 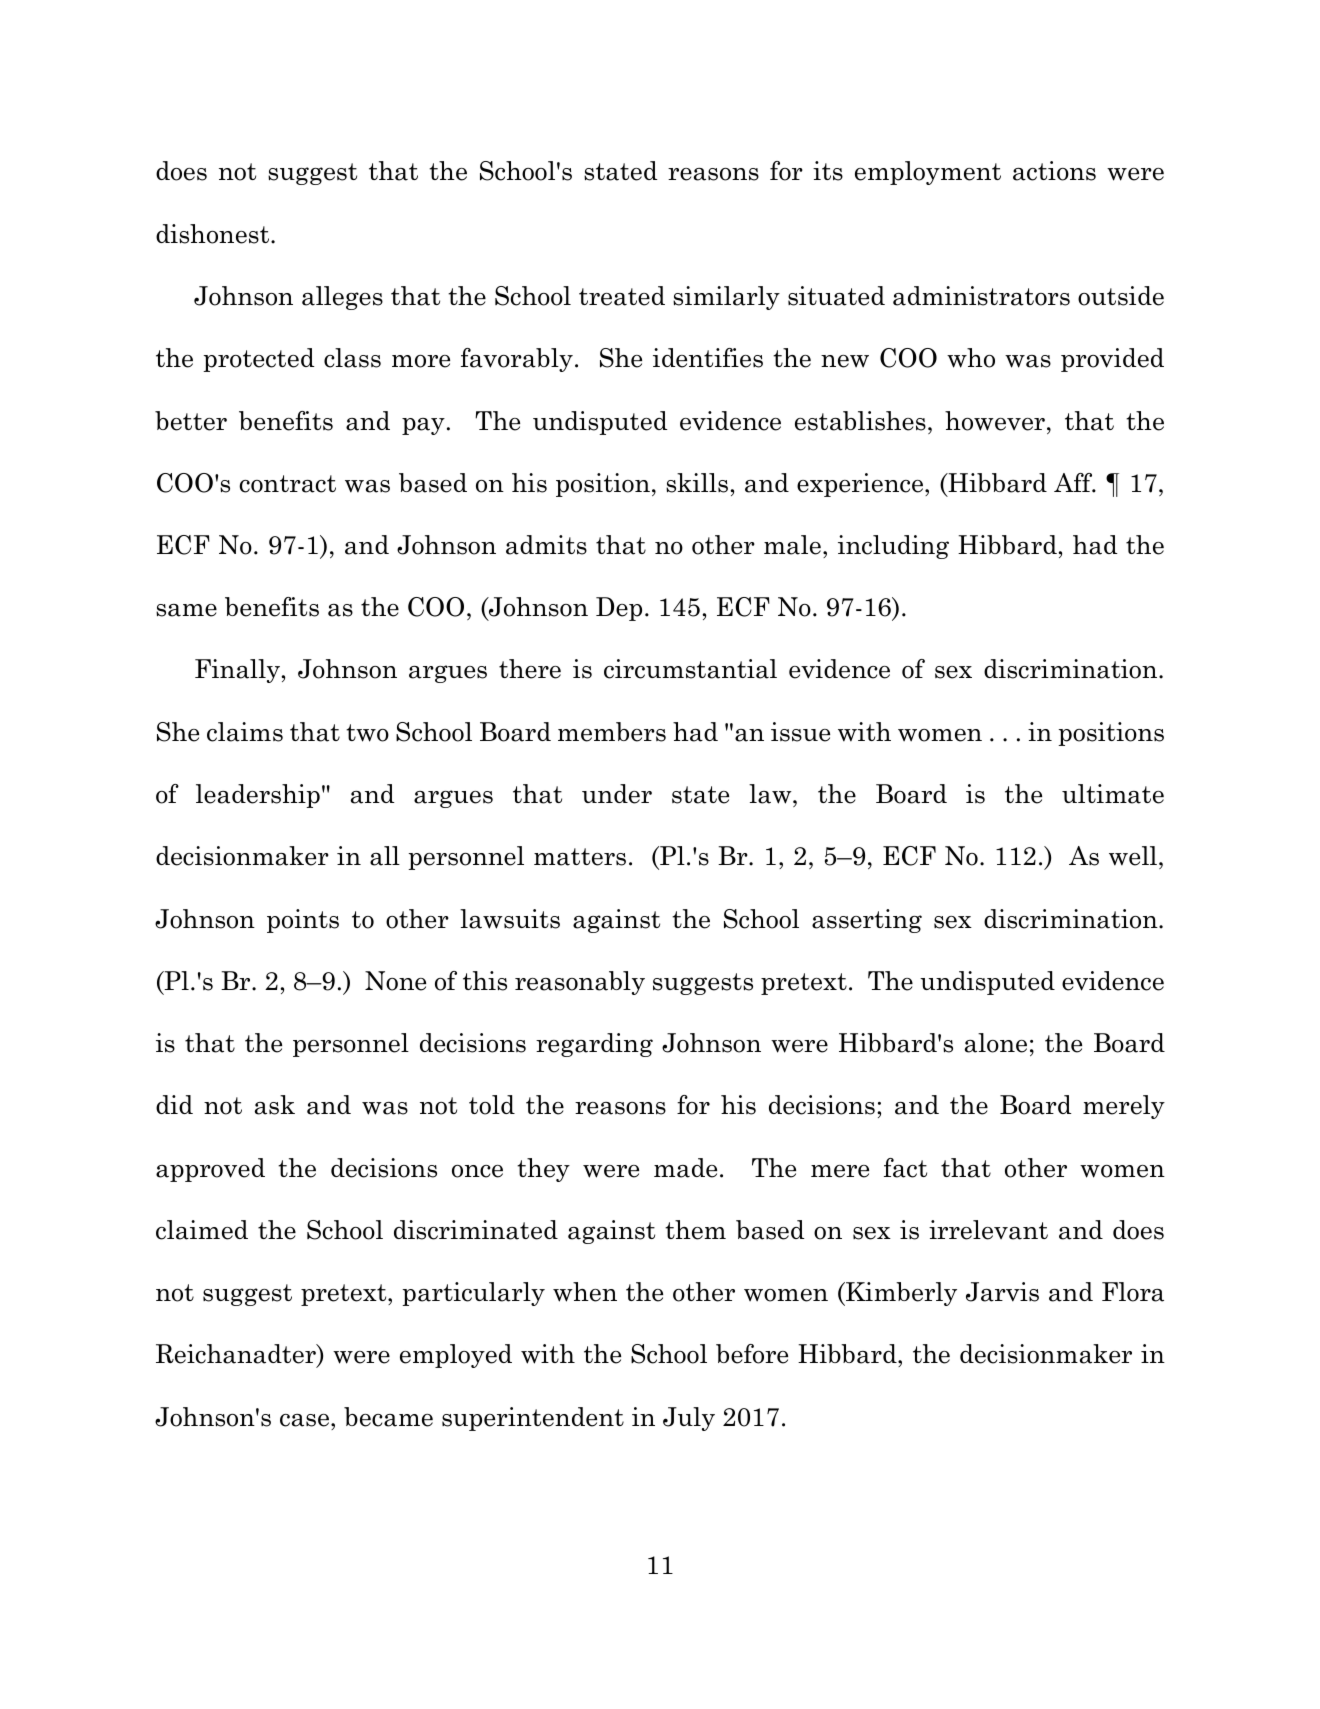 What do you see at coordinates (306, 1420) in the document?
I see `case` at bounding box center [306, 1420].
